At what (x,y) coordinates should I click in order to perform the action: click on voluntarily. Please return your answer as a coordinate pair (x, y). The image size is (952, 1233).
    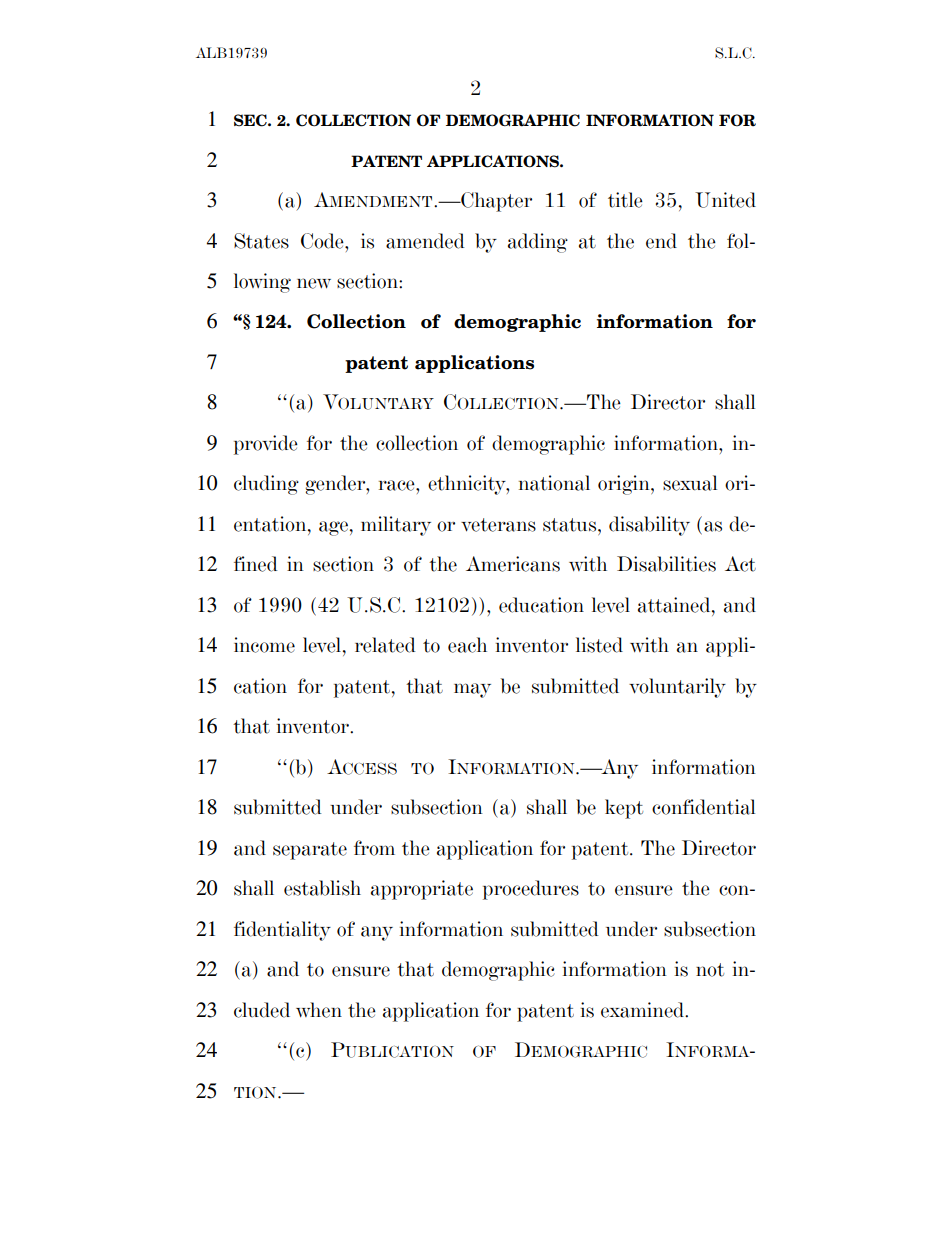
    Looking at the image, I should click on (677, 688).
